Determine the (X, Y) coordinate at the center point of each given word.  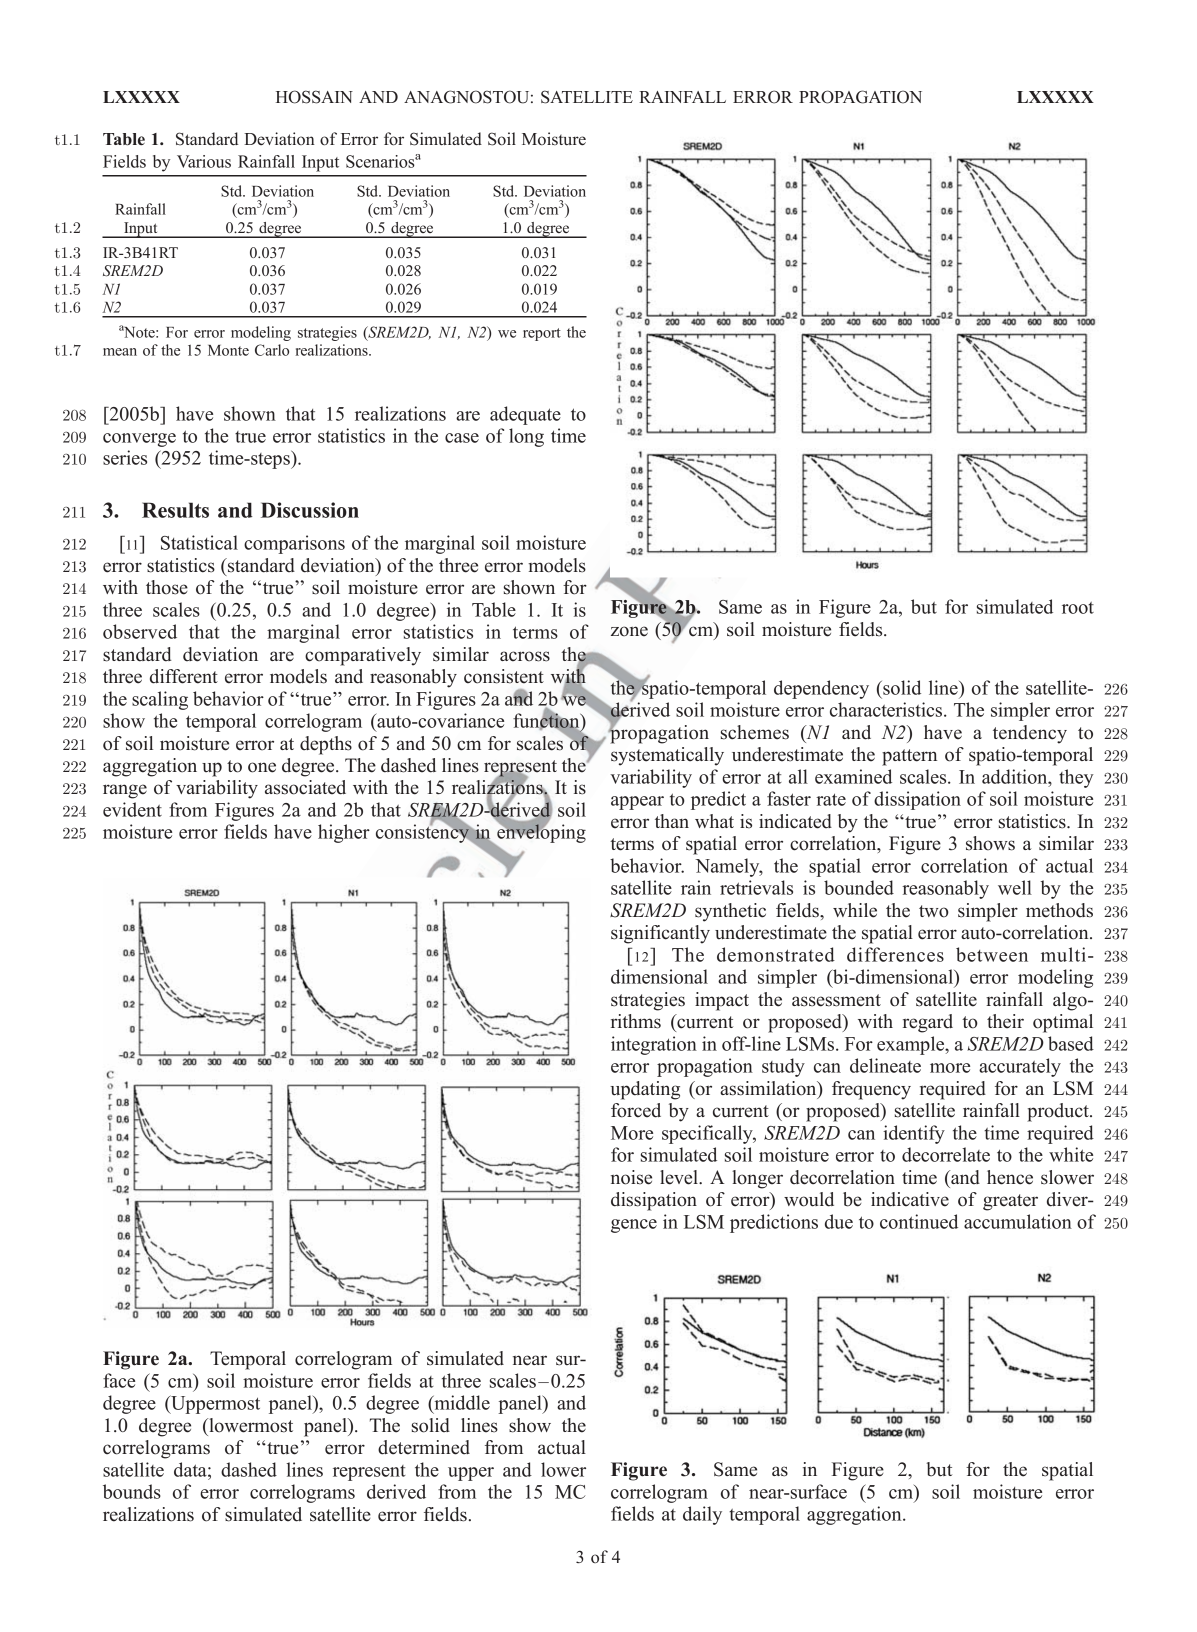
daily (702, 1515)
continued (919, 1221)
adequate (525, 415)
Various (204, 161)
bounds (132, 1491)
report (542, 334)
